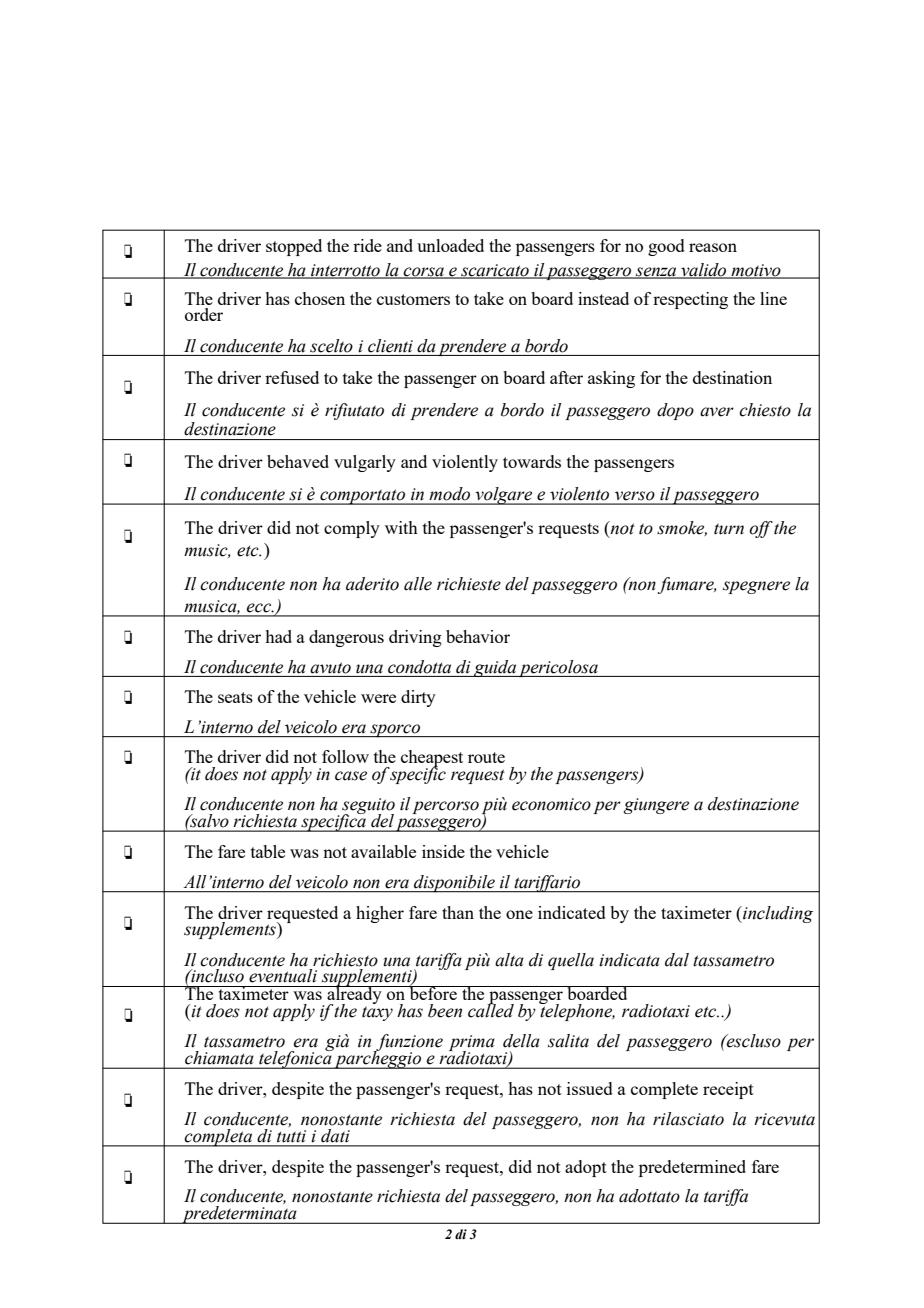 This image has width=924, height=1308. I want to click on telefonica, so click(295, 1059).
